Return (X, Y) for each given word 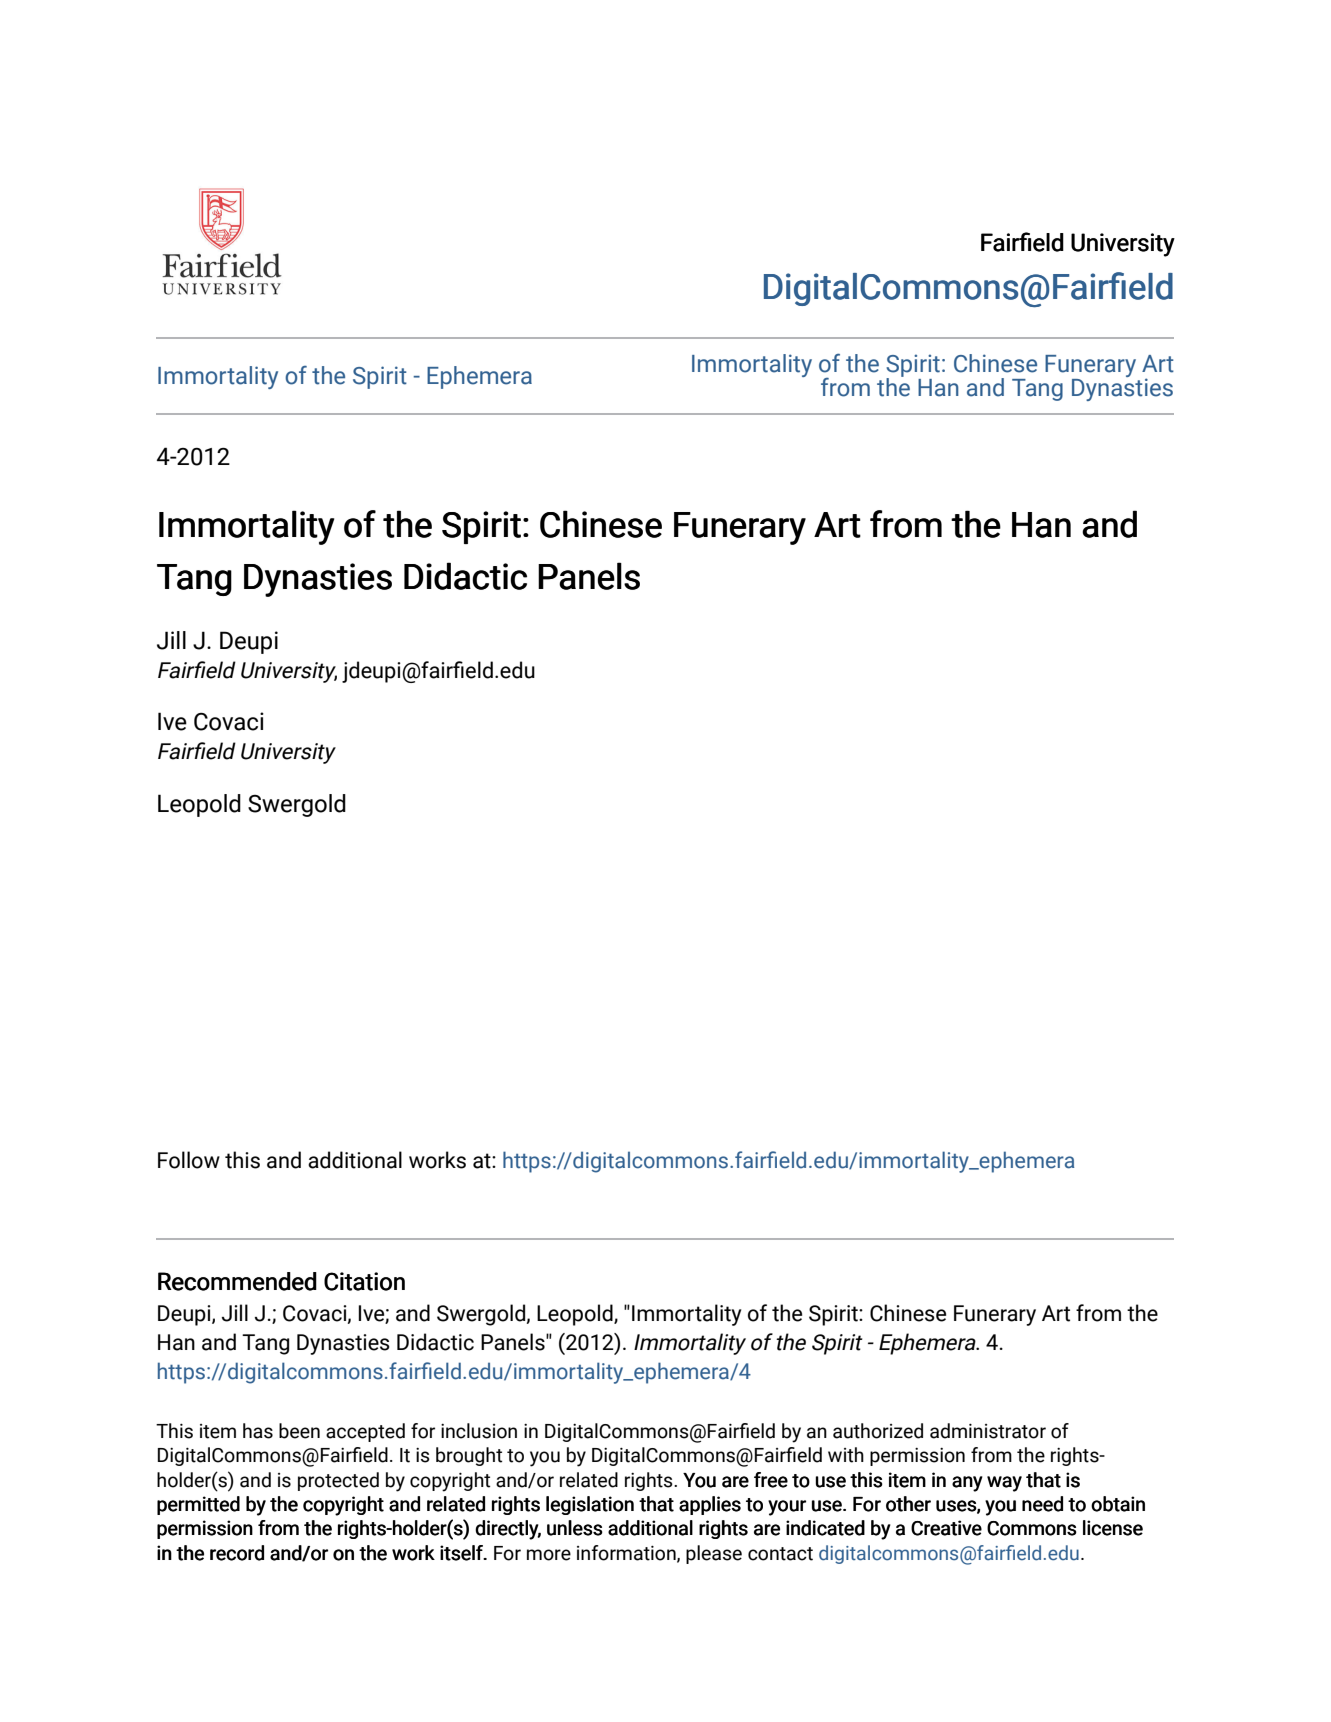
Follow (189, 1160)
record (237, 1553)
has (258, 1431)
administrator (988, 1431)
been (299, 1431)
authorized (878, 1431)
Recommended (237, 1281)
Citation (364, 1281)
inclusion (479, 1431)
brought (469, 1456)
